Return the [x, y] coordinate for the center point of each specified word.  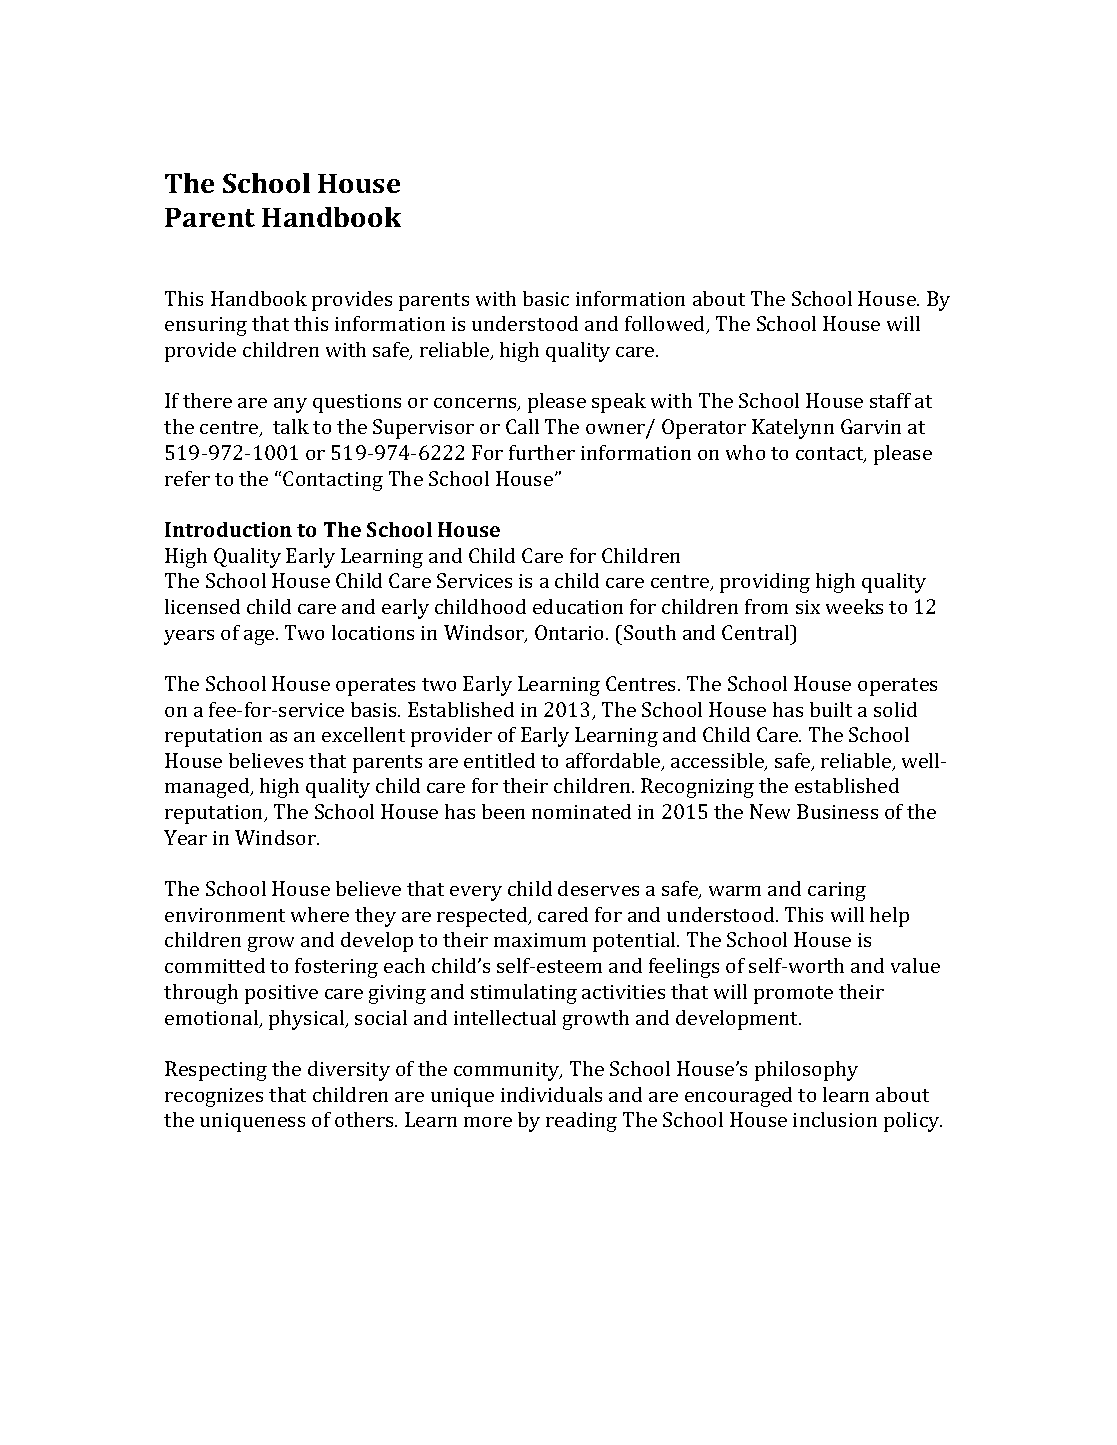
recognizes [214, 1097]
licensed [202, 606]
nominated [581, 811]
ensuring [206, 326]
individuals [551, 1094]
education [578, 606]
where [320, 914]
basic [546, 298]
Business [837, 811]
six [808, 607]
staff [890, 400]
